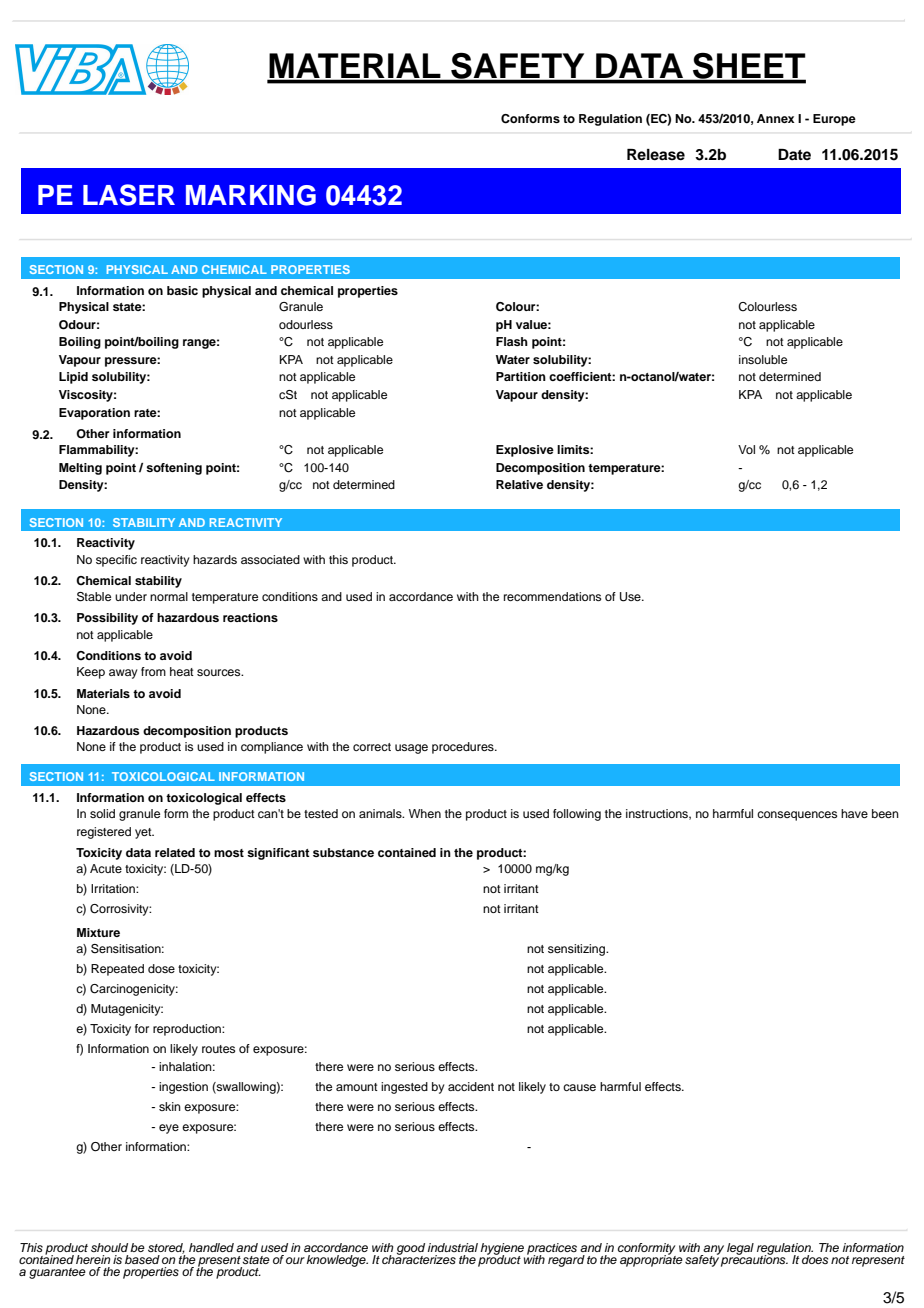 The width and height of the screenshot is (924, 1308). I want to click on procedures, so click(464, 748).
